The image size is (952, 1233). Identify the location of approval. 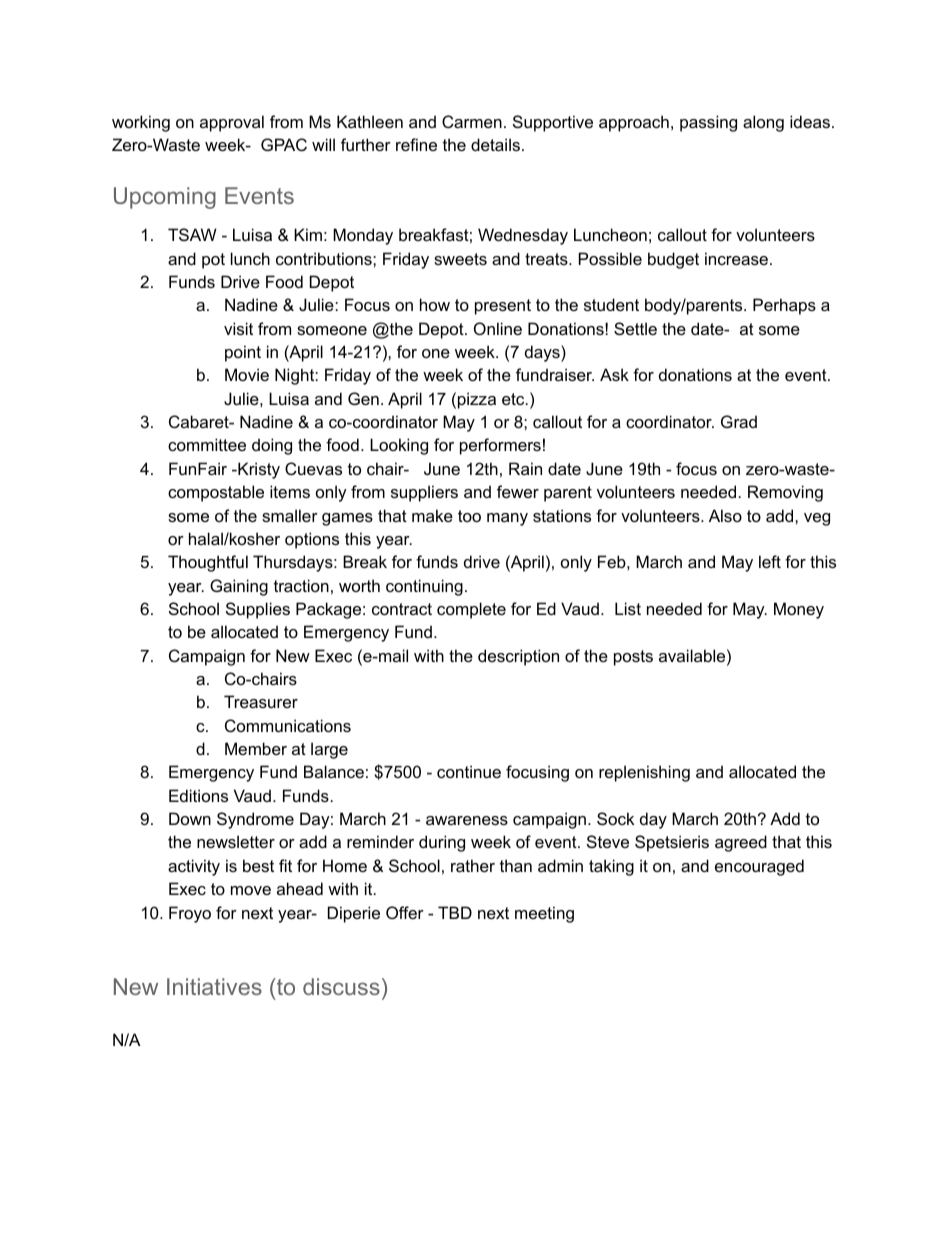
(232, 123).
